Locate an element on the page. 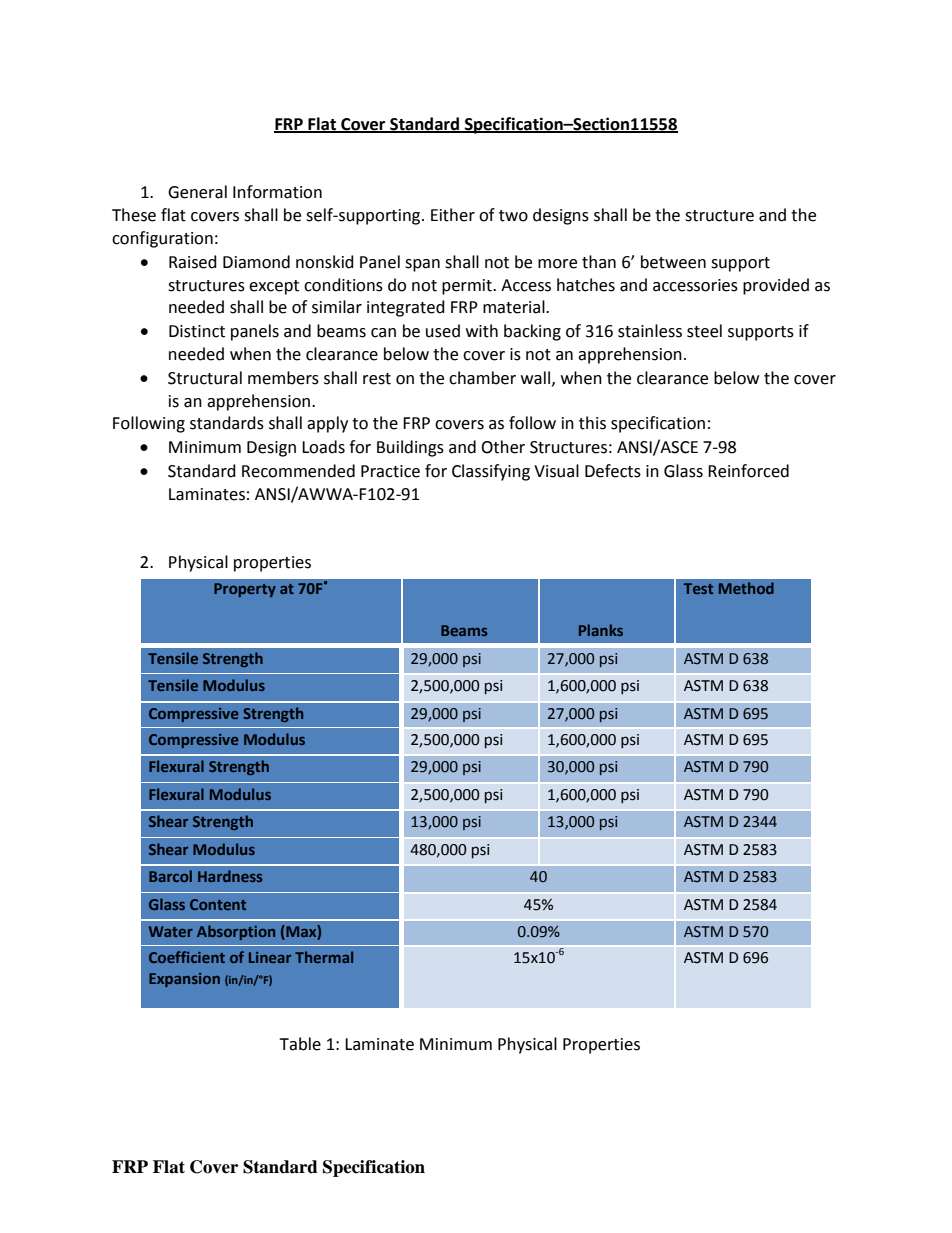 The width and height of the page is (952, 1233). Planks is located at coordinates (601, 630).
